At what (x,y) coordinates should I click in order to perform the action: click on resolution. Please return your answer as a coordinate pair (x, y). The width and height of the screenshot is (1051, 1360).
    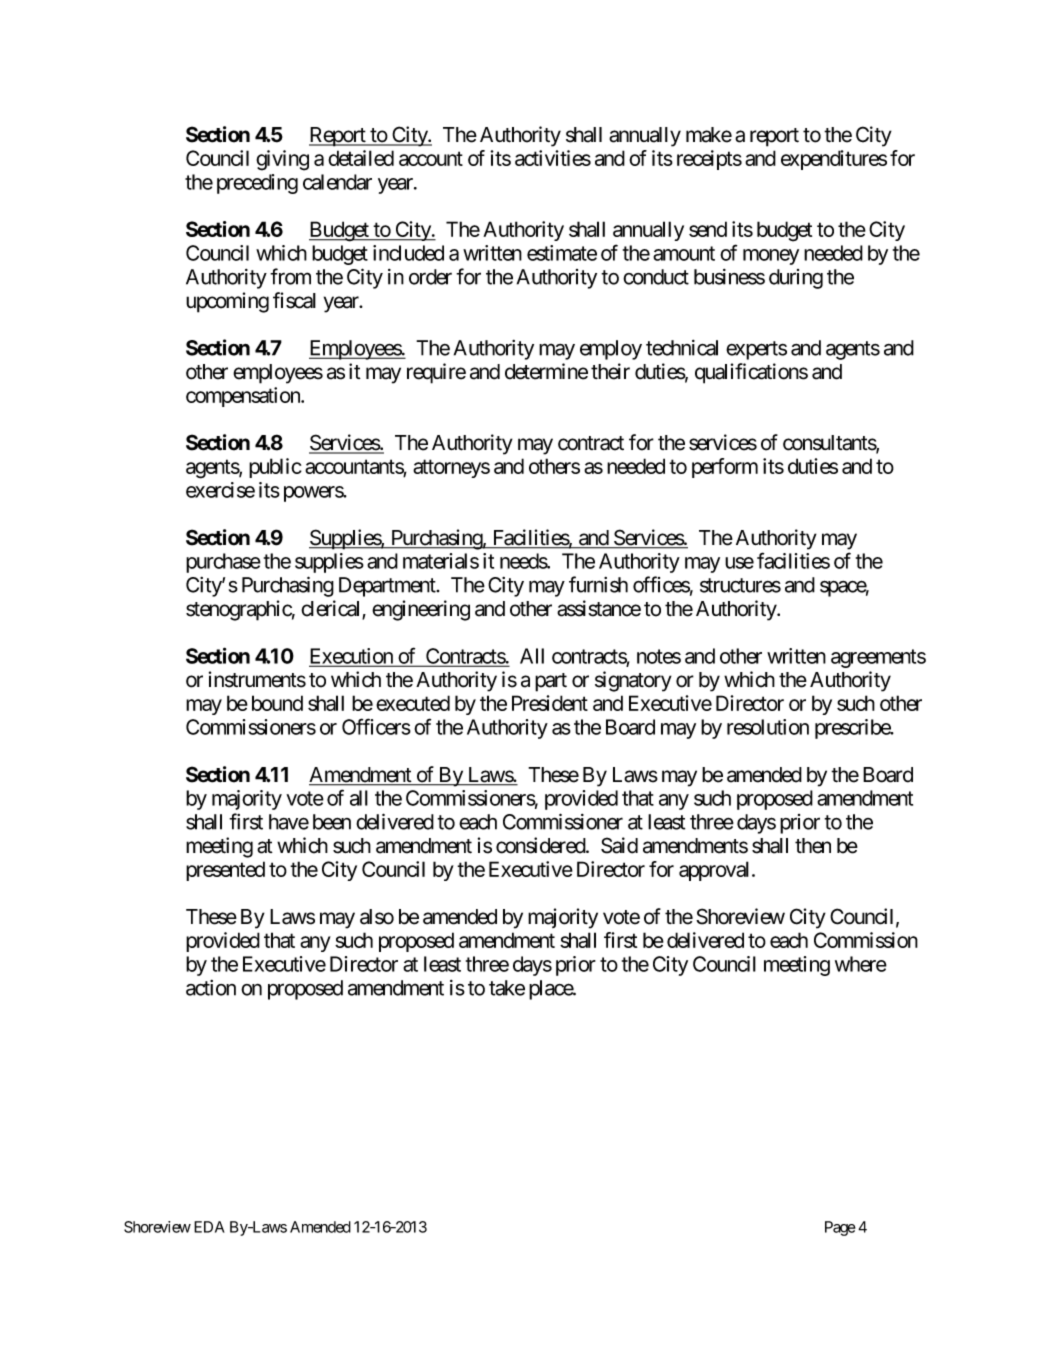
    Looking at the image, I should click on (768, 727).
